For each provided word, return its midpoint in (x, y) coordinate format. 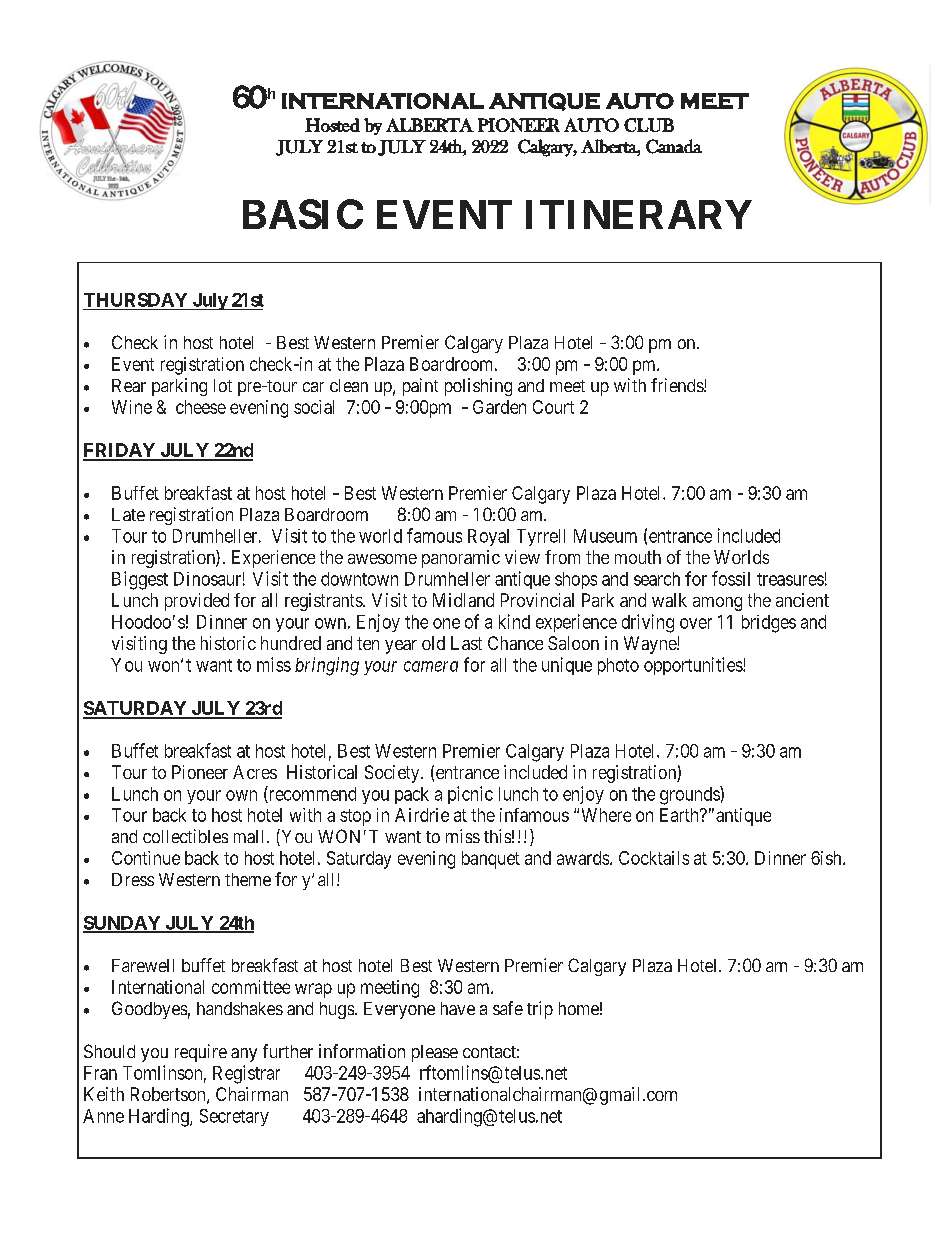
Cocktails (654, 858)
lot (223, 385)
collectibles (185, 836)
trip (540, 1010)
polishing (478, 387)
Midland (463, 600)
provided (197, 602)
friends (678, 385)
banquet (491, 860)
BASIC (303, 214)
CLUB (649, 125)
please (435, 1053)
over (696, 623)
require (201, 1053)
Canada (674, 146)
